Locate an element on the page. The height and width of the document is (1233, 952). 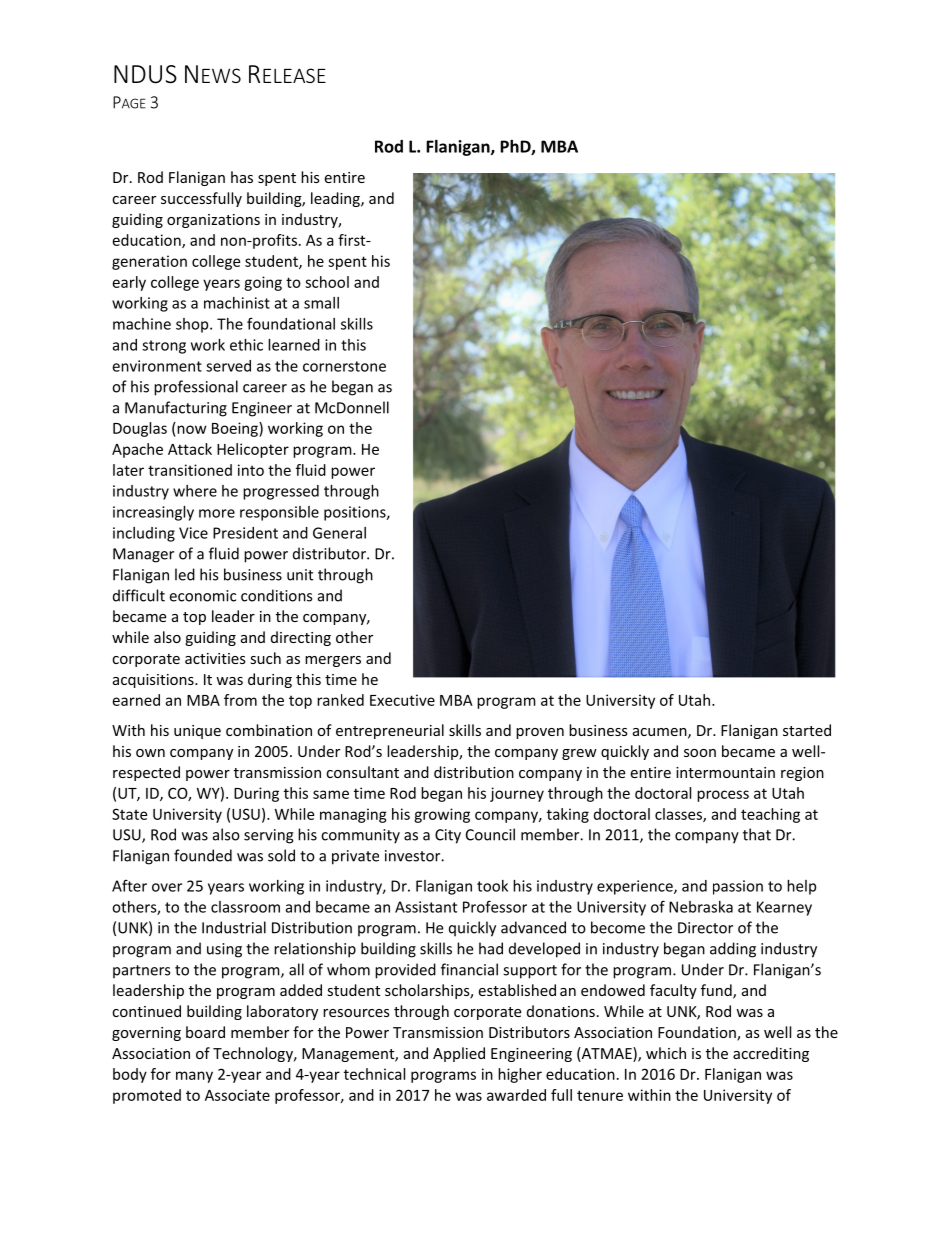
which is located at coordinates (666, 1053).
